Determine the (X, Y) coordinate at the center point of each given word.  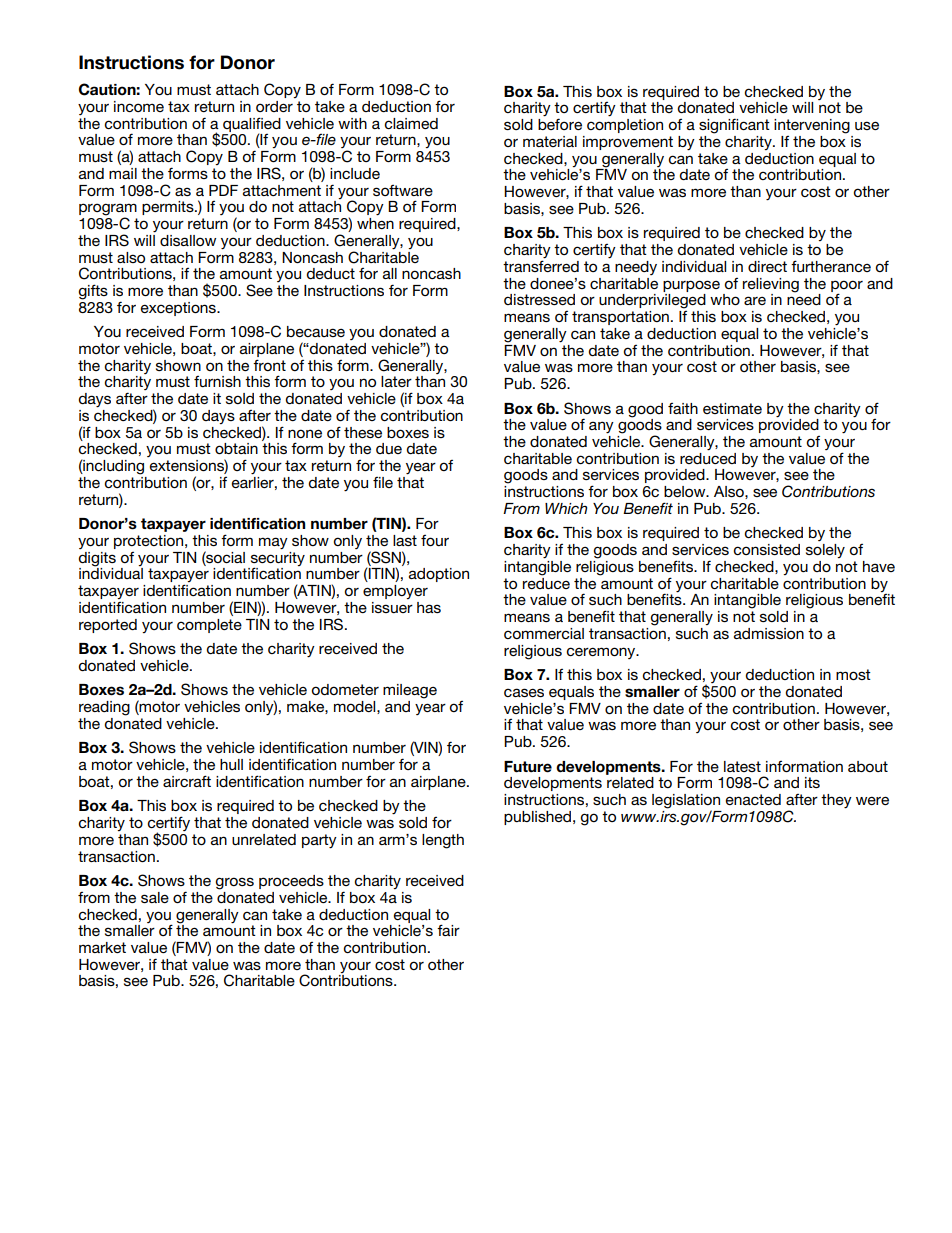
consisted (766, 549)
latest (742, 766)
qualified (252, 125)
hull (231, 764)
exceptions (179, 309)
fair (448, 930)
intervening (812, 126)
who (725, 299)
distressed (539, 299)
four (435, 540)
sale (155, 897)
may (273, 543)
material (550, 141)
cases (524, 692)
